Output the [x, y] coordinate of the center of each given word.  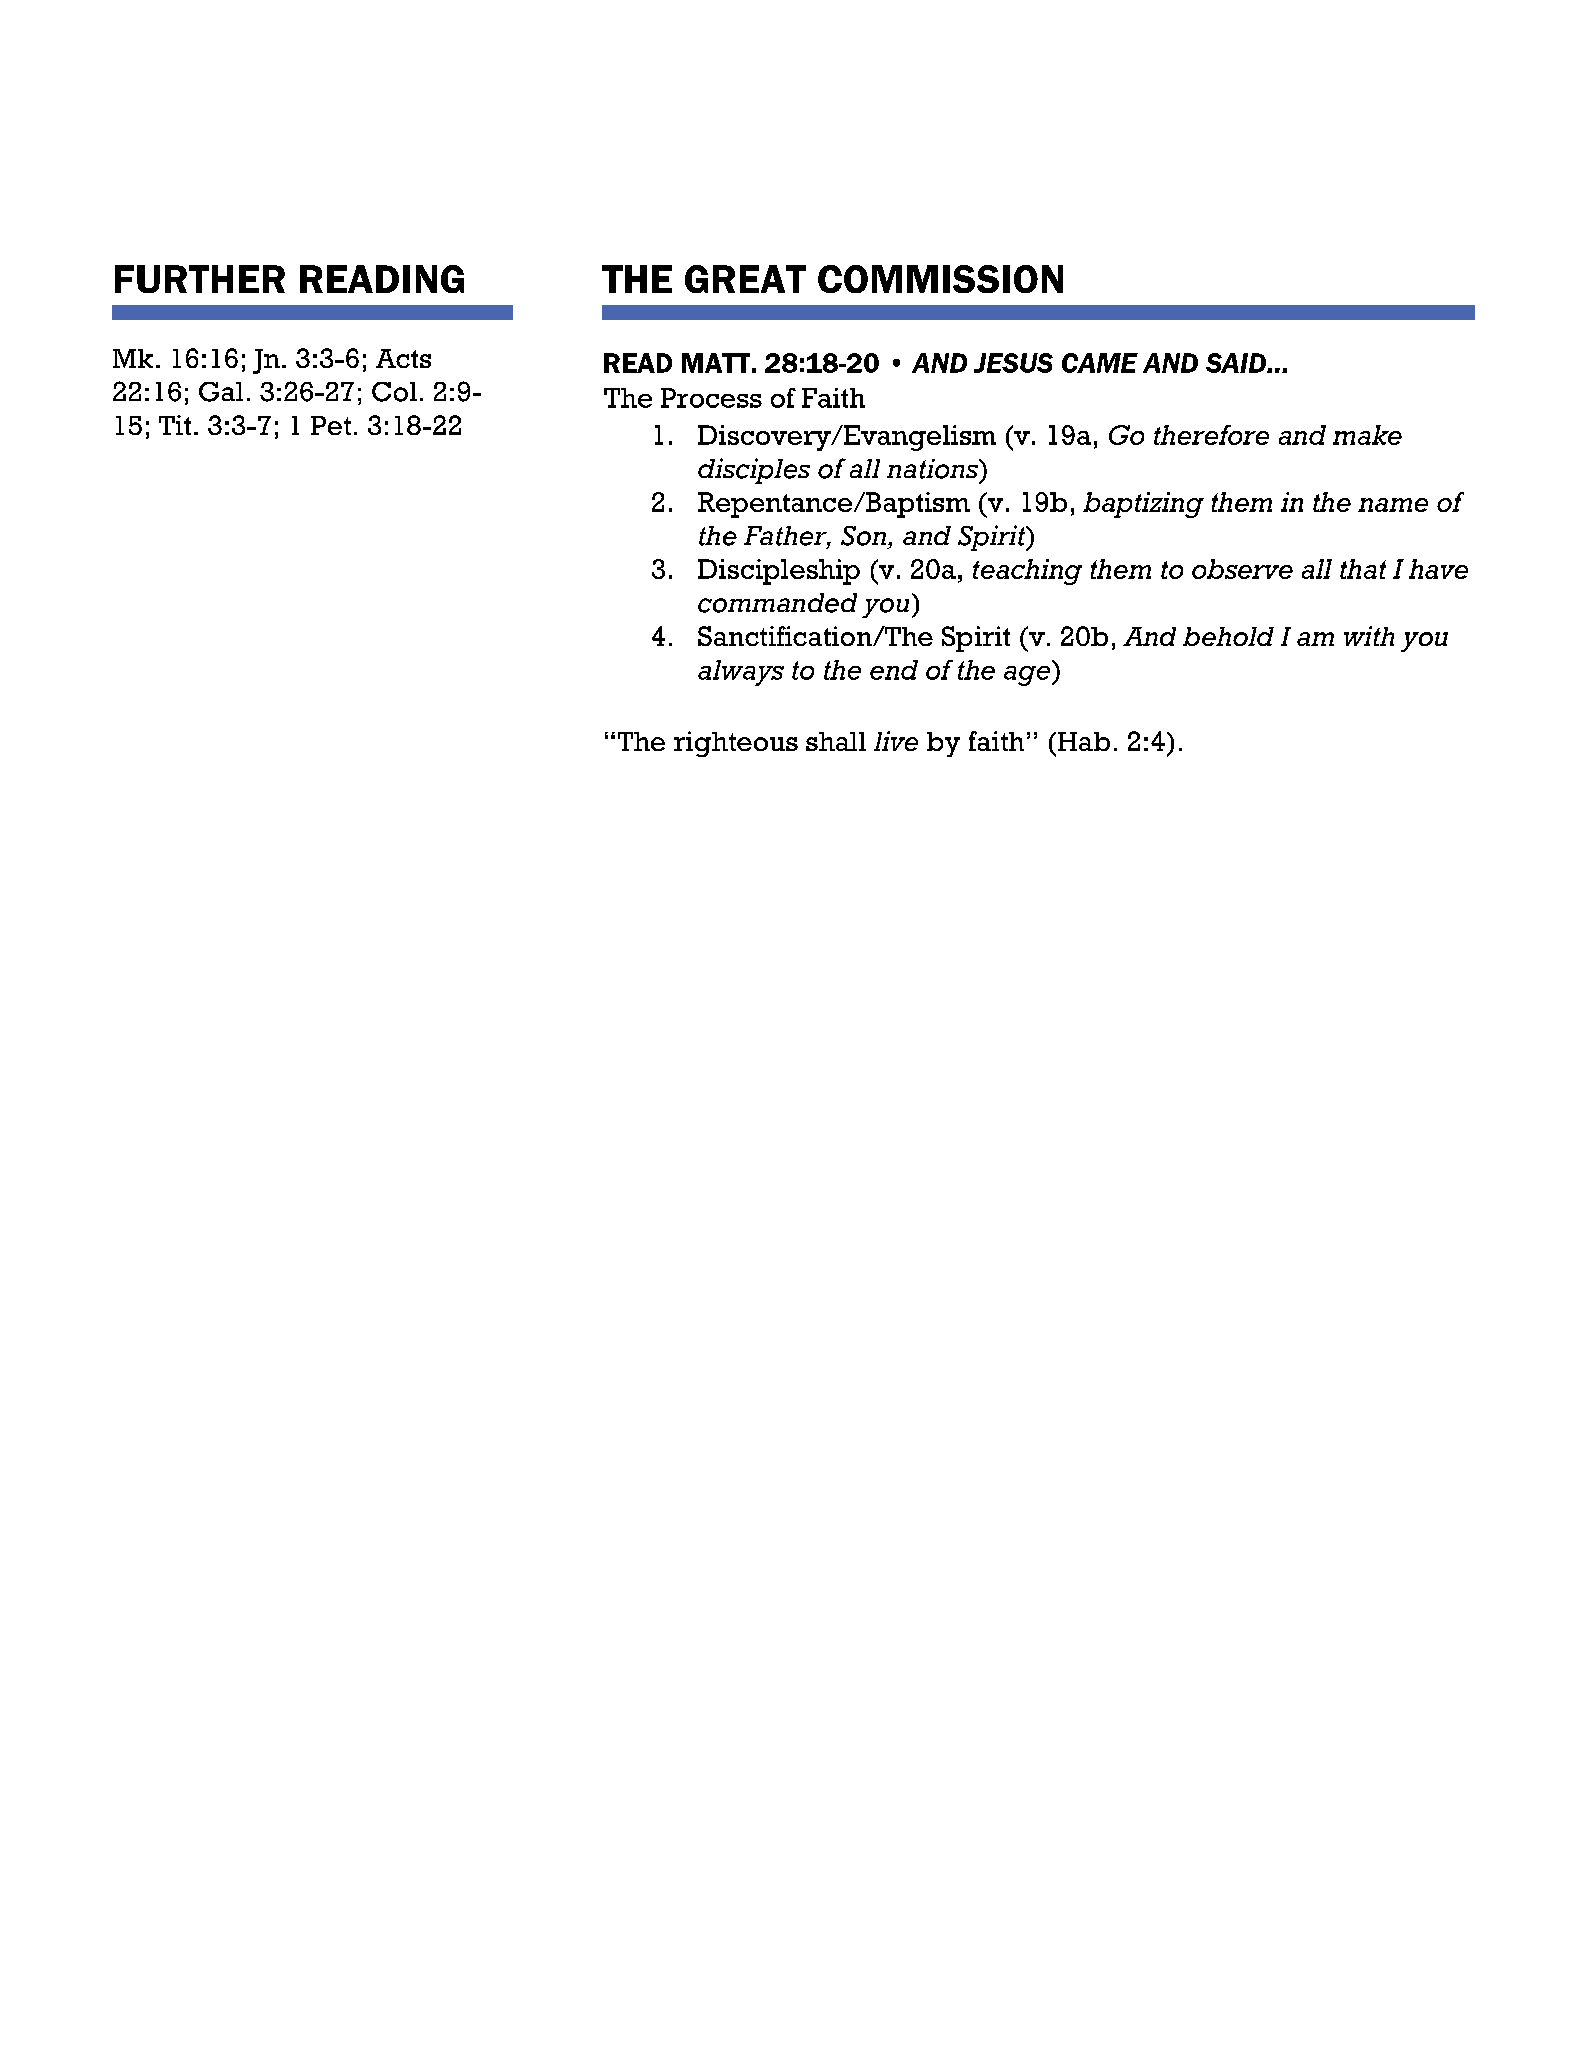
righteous [736, 744]
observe [1242, 569]
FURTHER [200, 279]
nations [934, 469]
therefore [1211, 435]
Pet [331, 425]
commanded [777, 603]
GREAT [745, 279]
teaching [1027, 572]
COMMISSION [940, 279]
